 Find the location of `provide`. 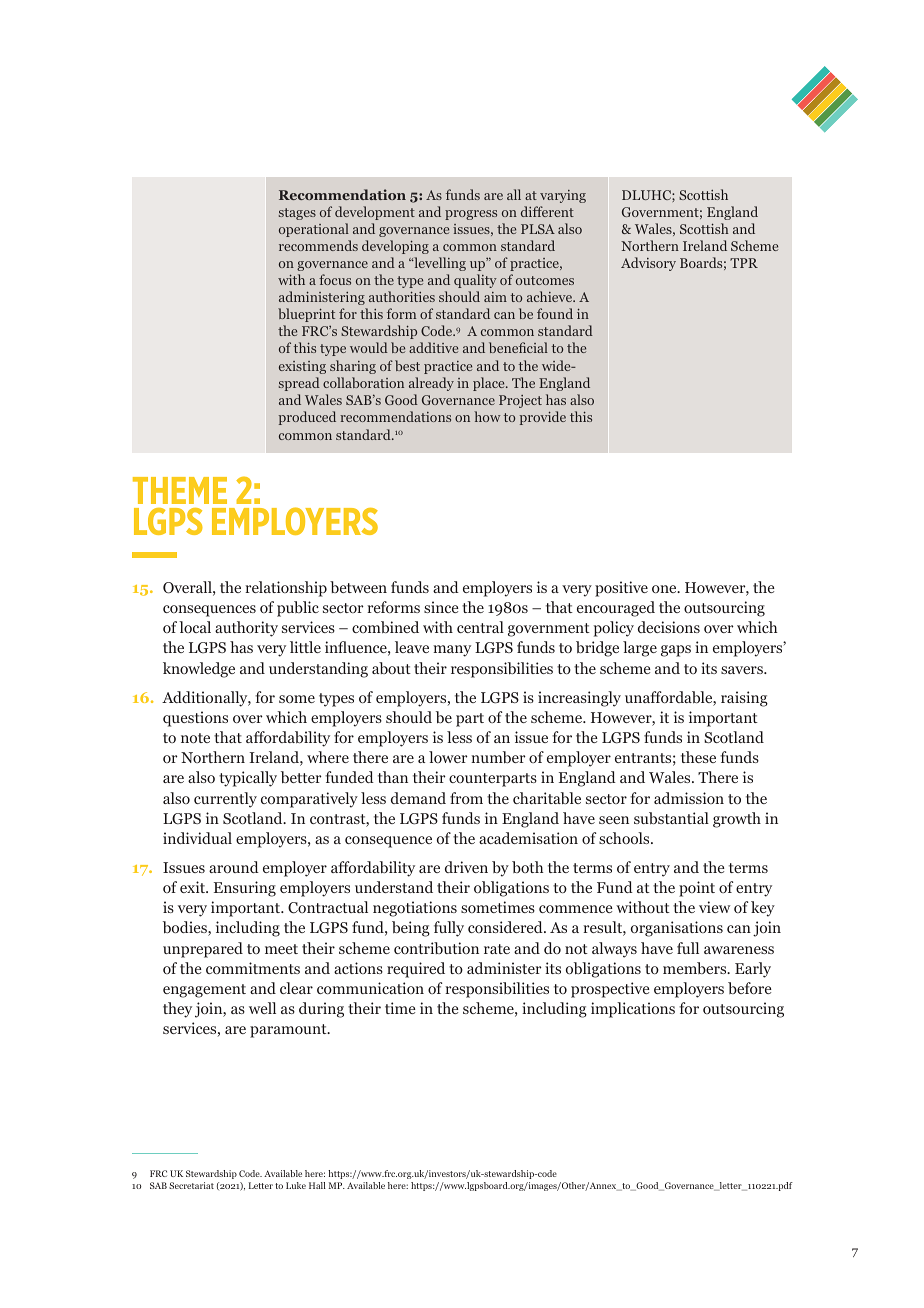

provide is located at coordinates (543, 418).
